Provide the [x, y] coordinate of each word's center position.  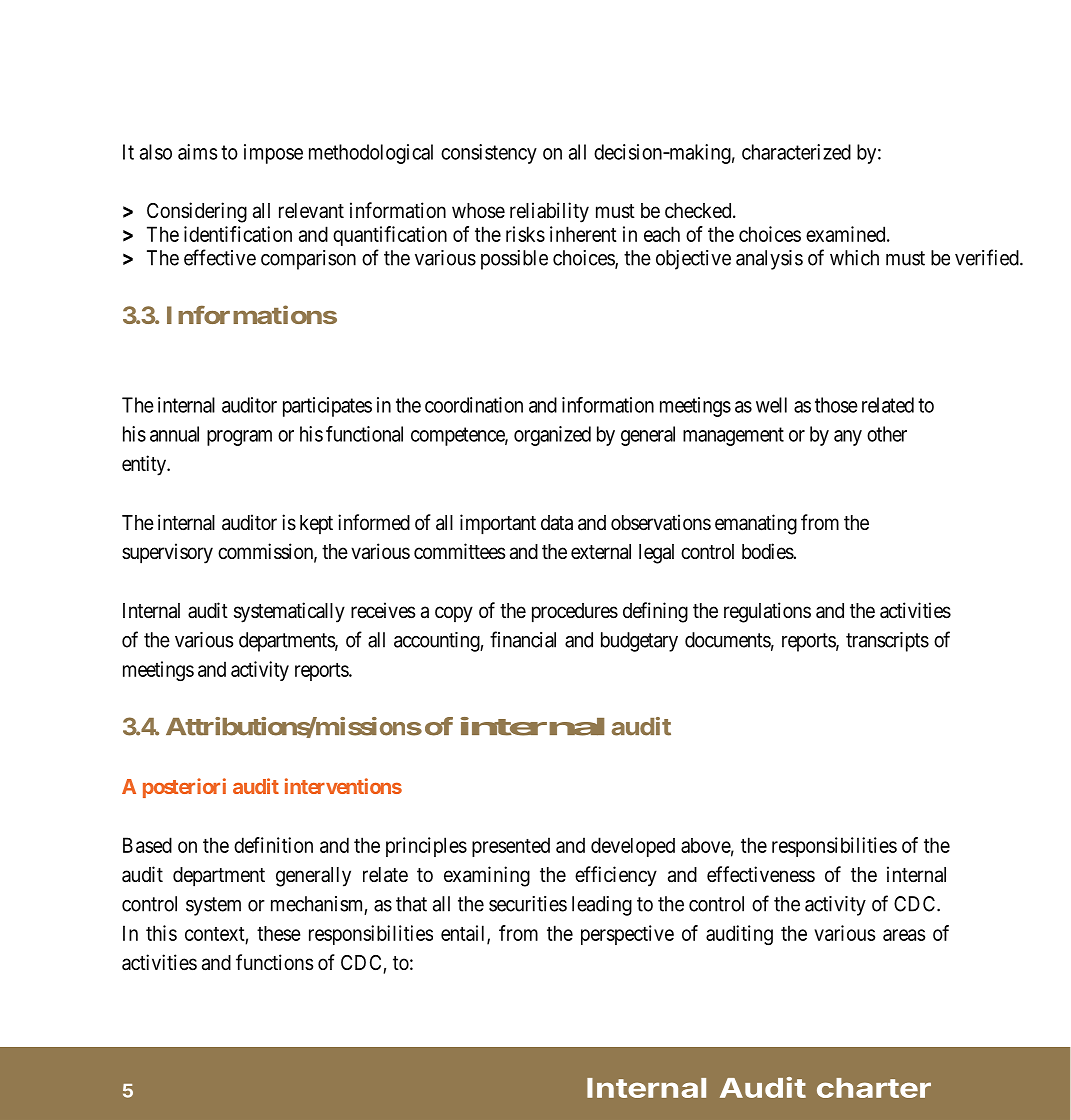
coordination [474, 405]
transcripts [887, 642]
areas [904, 935]
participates [327, 407]
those [836, 405]
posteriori [184, 788]
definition [273, 845]
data [557, 523]
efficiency [616, 876]
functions [275, 962]
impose [273, 154]
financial [523, 639]
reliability [549, 212]
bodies [768, 551]
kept [316, 524]
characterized [796, 152]
